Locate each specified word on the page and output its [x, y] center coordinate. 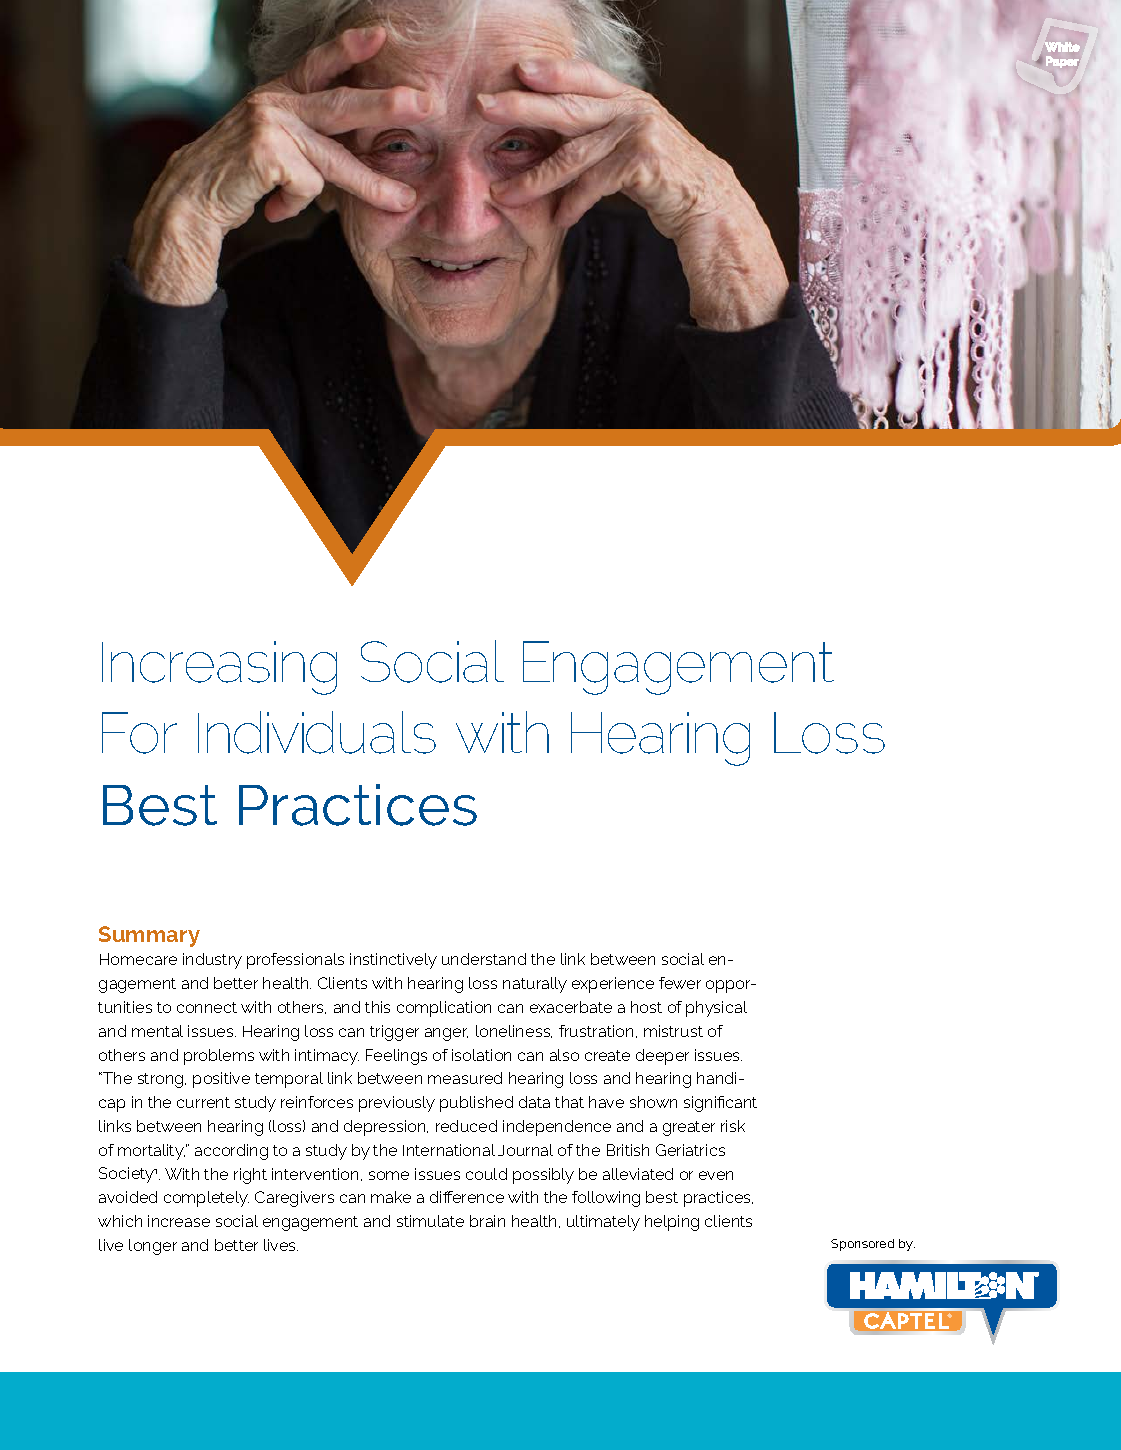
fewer [680, 983]
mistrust [673, 1031]
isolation [481, 1055]
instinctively [393, 961]
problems [219, 1057]
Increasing [219, 668]
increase [179, 1221]
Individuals [317, 732]
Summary [149, 936]
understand [484, 959]
